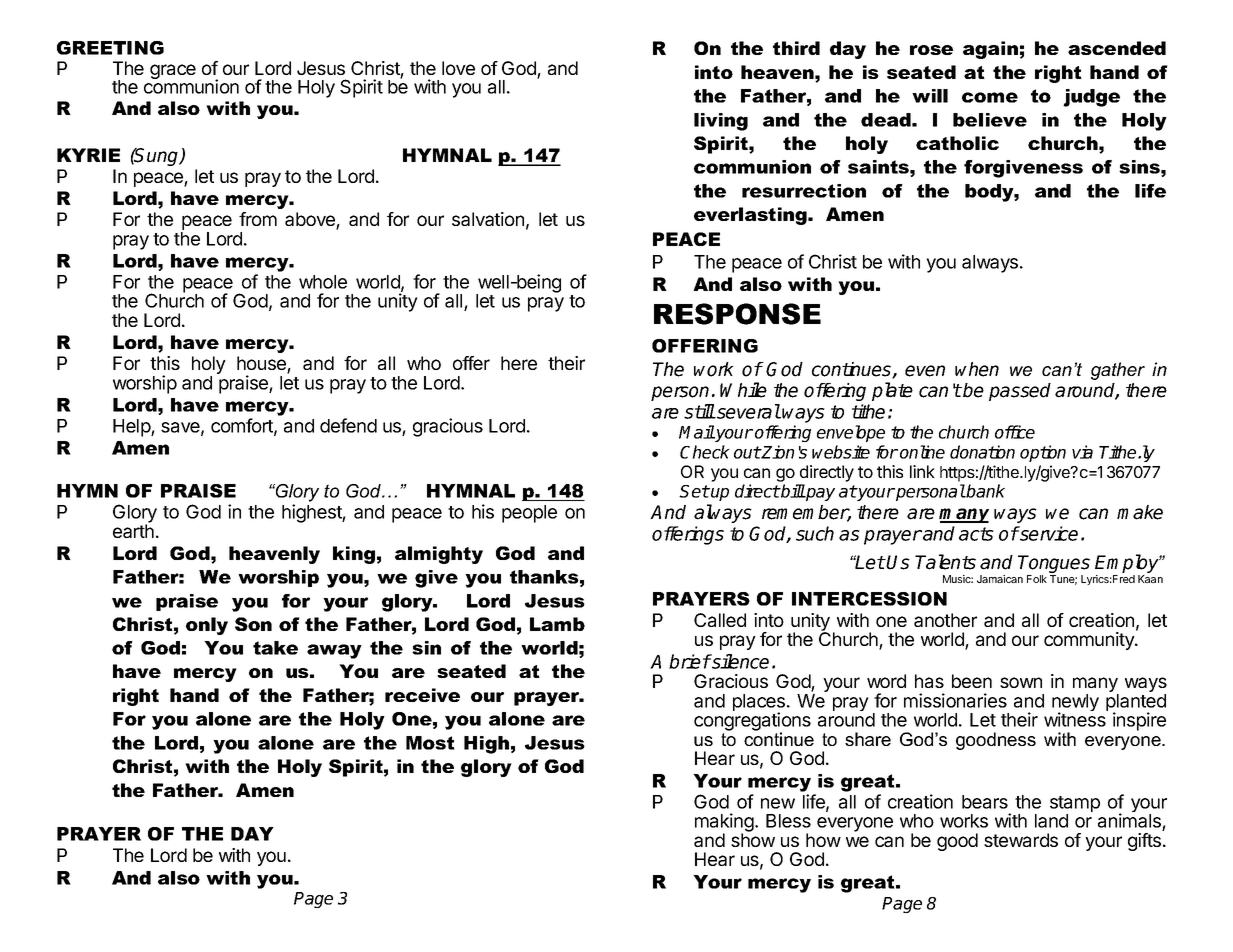 This screenshot has width=1233, height=952. Describe the element at coordinates (173, 71) in the screenshot. I see `grace` at that location.
